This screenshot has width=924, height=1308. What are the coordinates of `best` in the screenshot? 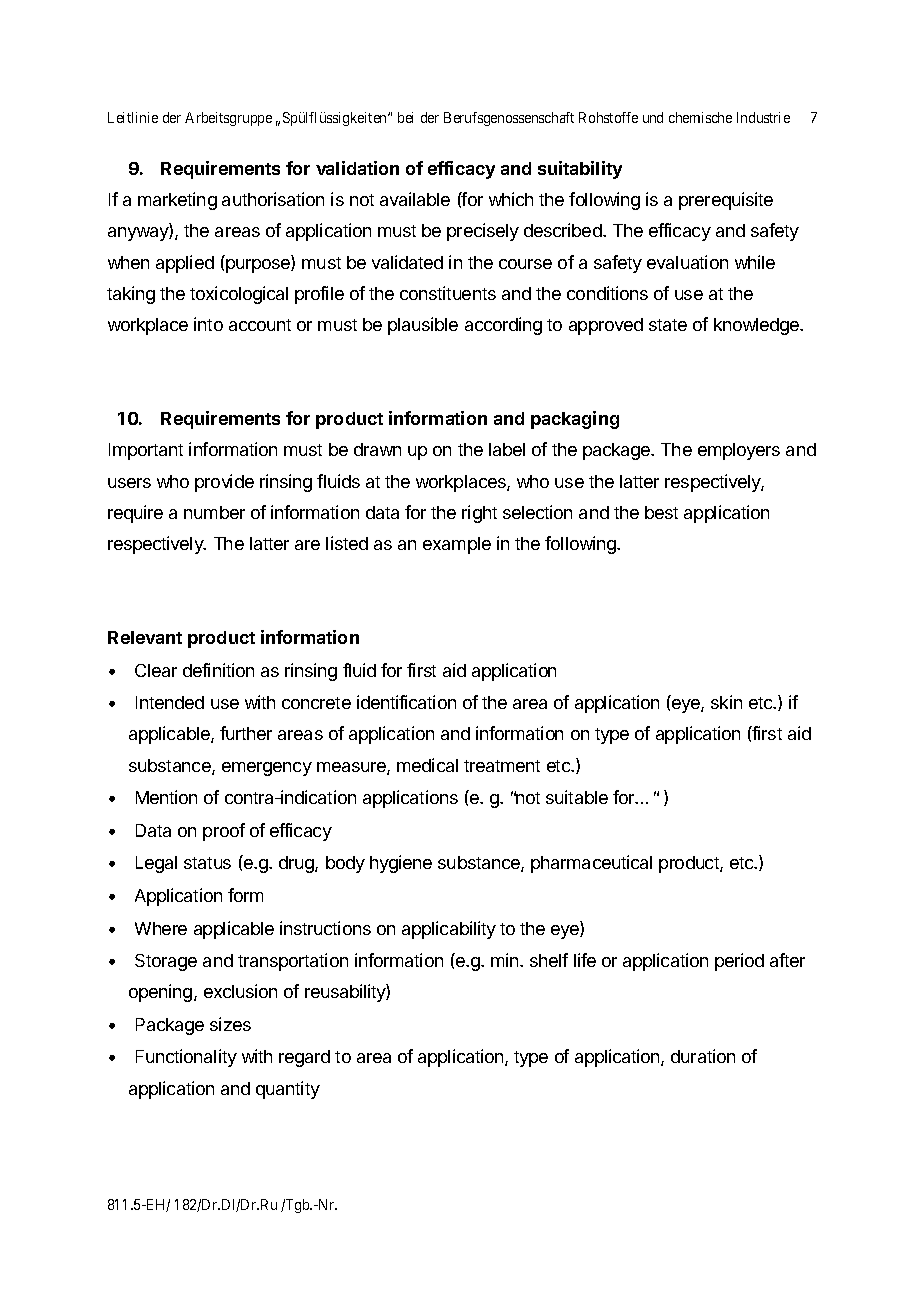 It's located at (661, 512).
